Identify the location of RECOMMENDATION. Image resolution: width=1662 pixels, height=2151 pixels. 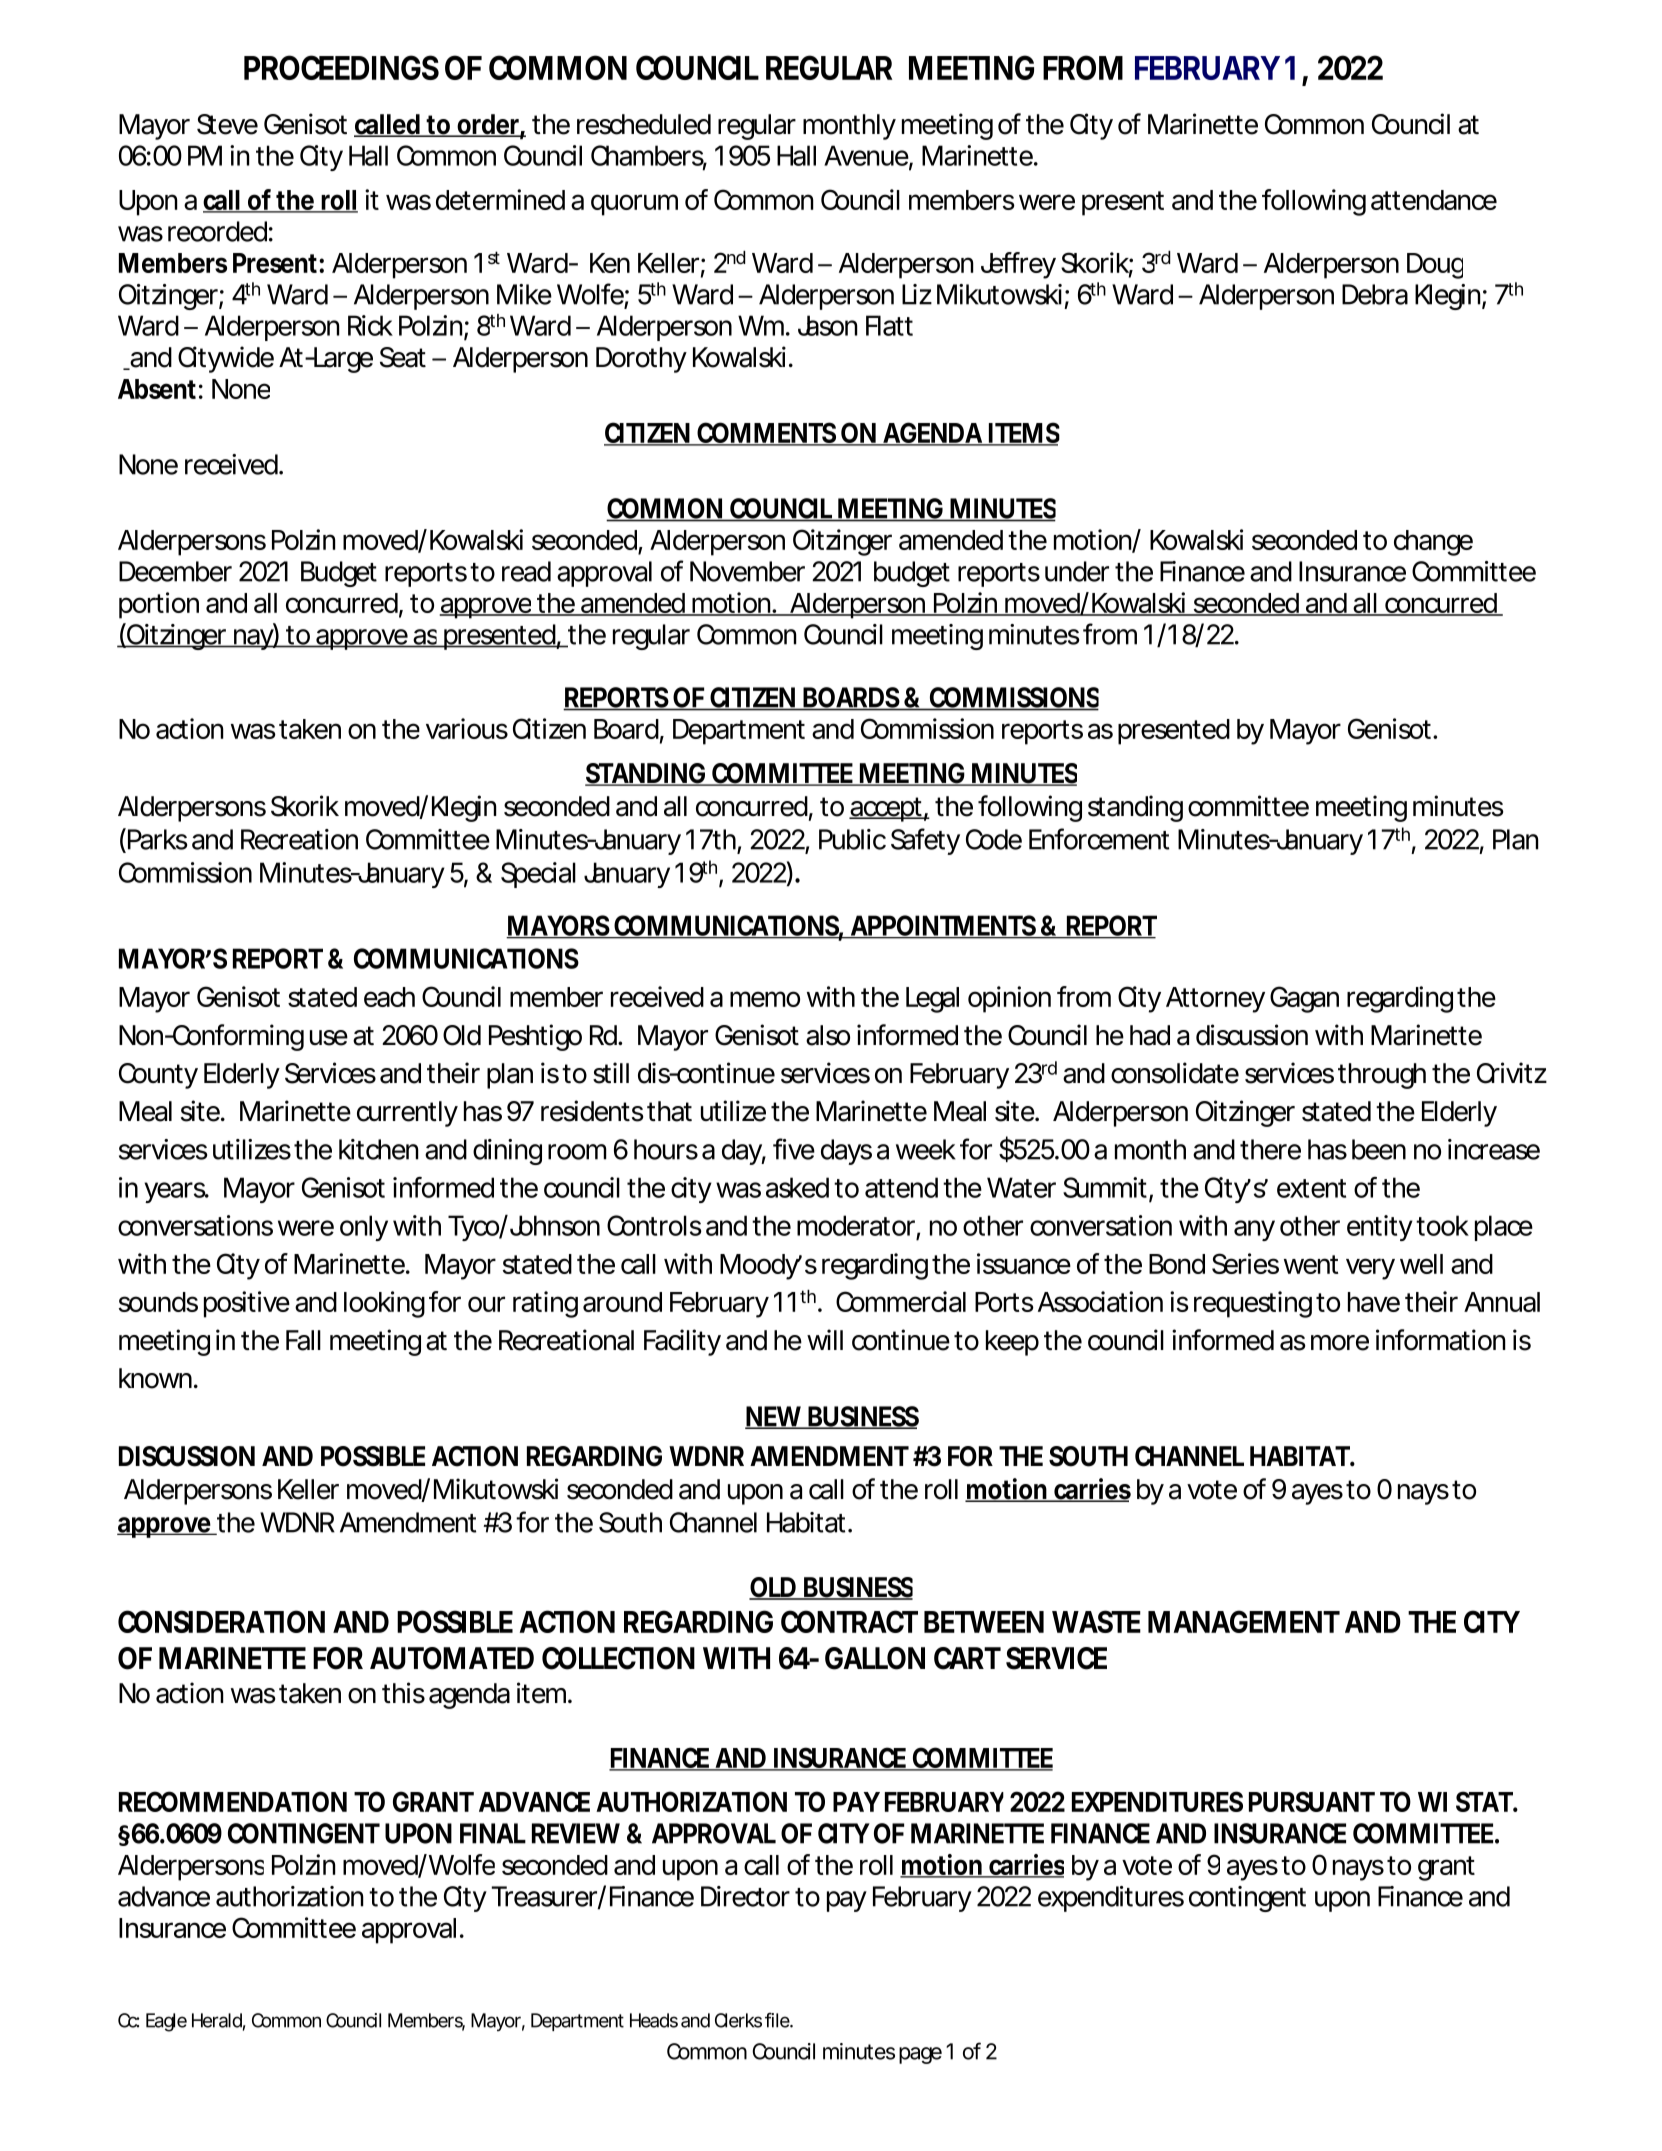
(233, 1801).
